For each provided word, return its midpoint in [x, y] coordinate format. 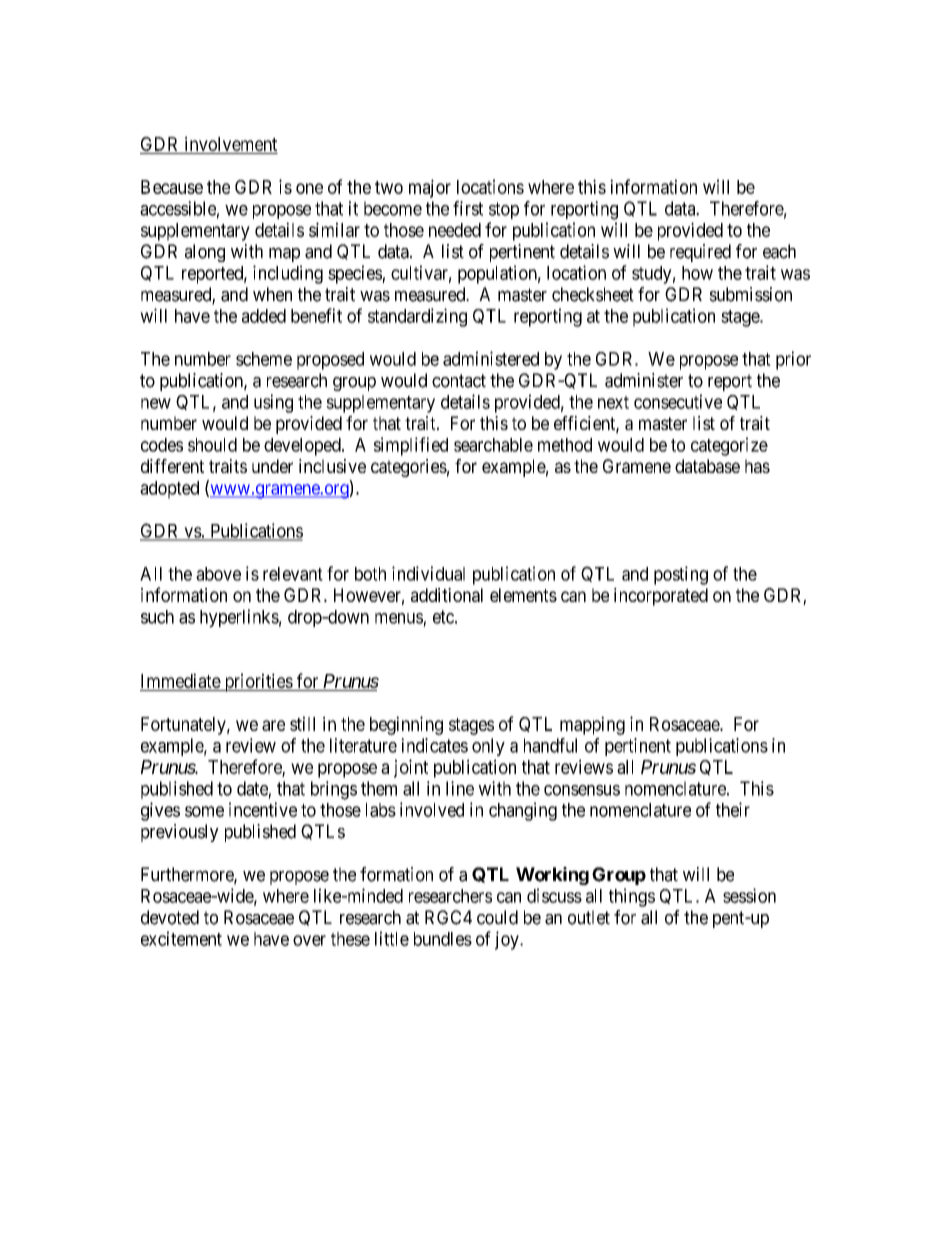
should [212, 445]
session [749, 895]
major [430, 188]
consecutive [678, 401]
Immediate [181, 680]
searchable [493, 445]
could [497, 917]
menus [399, 618]
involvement [231, 143]
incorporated [661, 597]
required [700, 253]
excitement [181, 938]
